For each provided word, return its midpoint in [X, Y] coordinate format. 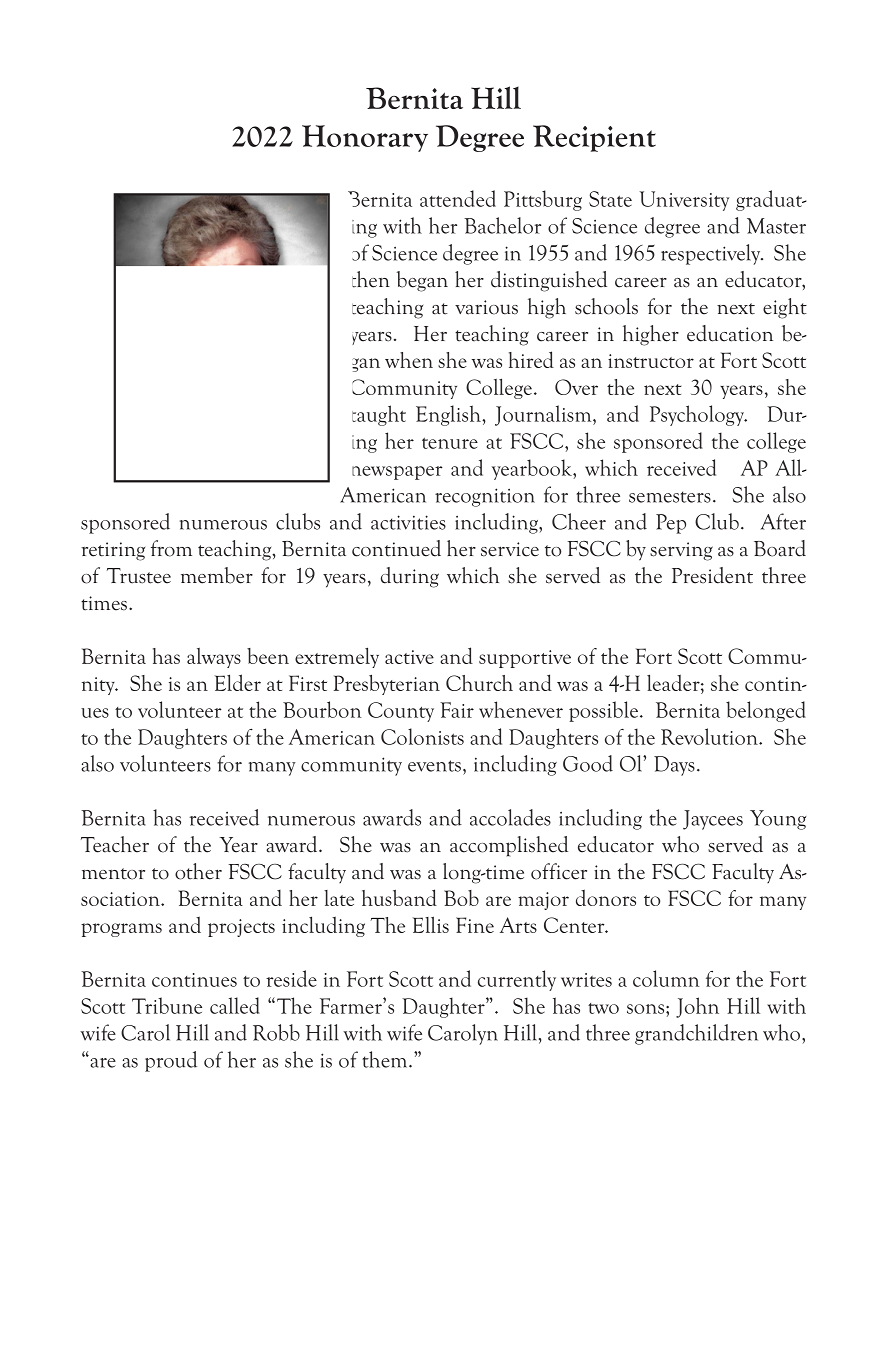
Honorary [365, 138]
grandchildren [696, 1034]
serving [681, 551]
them [386, 1059]
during [410, 577]
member [217, 575]
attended [458, 198]
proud [171, 1061]
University [684, 201]
